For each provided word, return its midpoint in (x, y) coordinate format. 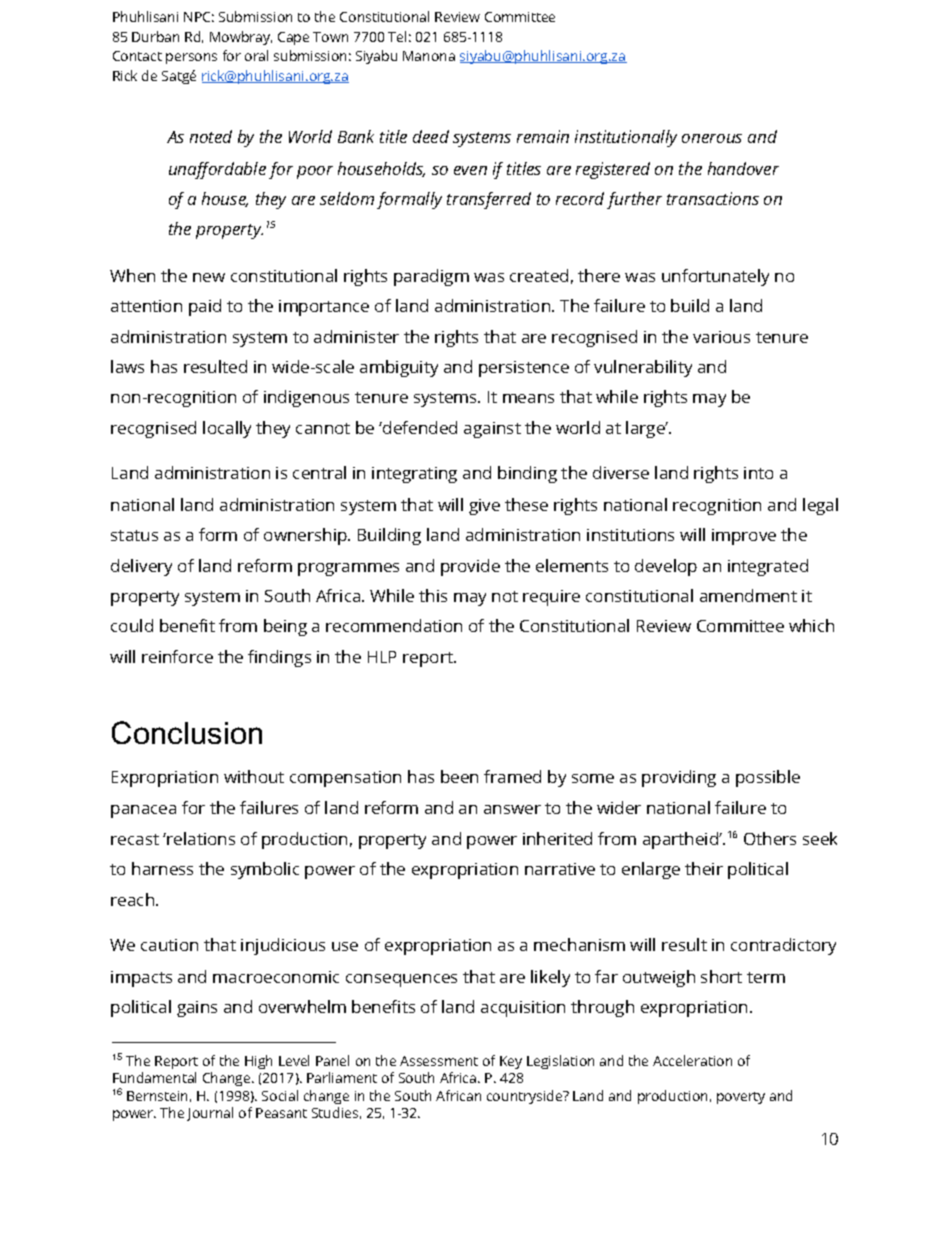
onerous (712, 138)
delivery (141, 567)
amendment (748, 595)
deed (431, 136)
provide (470, 567)
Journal (210, 1114)
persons (191, 58)
